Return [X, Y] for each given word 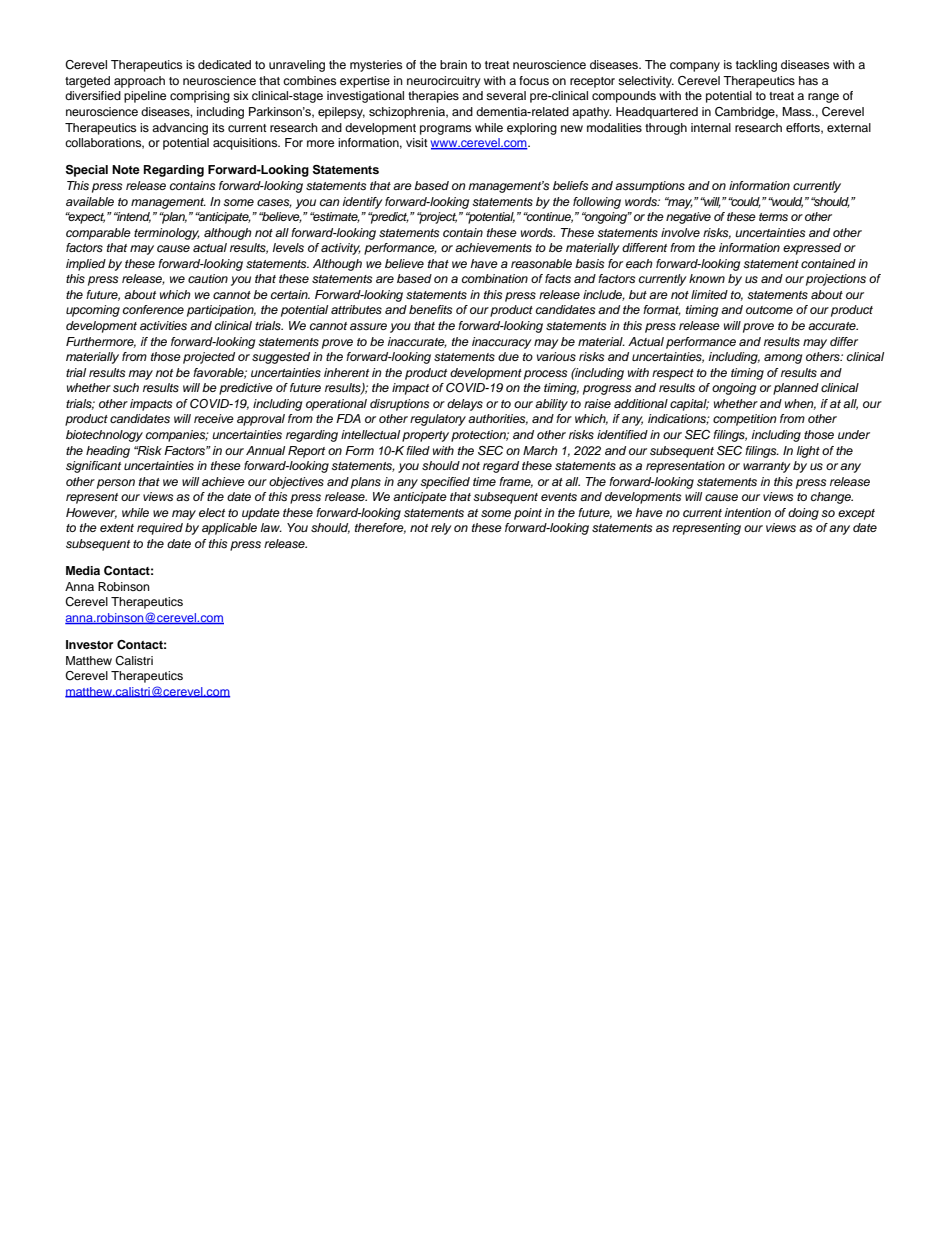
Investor [89, 644]
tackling [756, 66]
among [783, 359]
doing [803, 514]
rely [441, 529]
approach [139, 82]
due [508, 356]
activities [163, 325]
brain [453, 64]
